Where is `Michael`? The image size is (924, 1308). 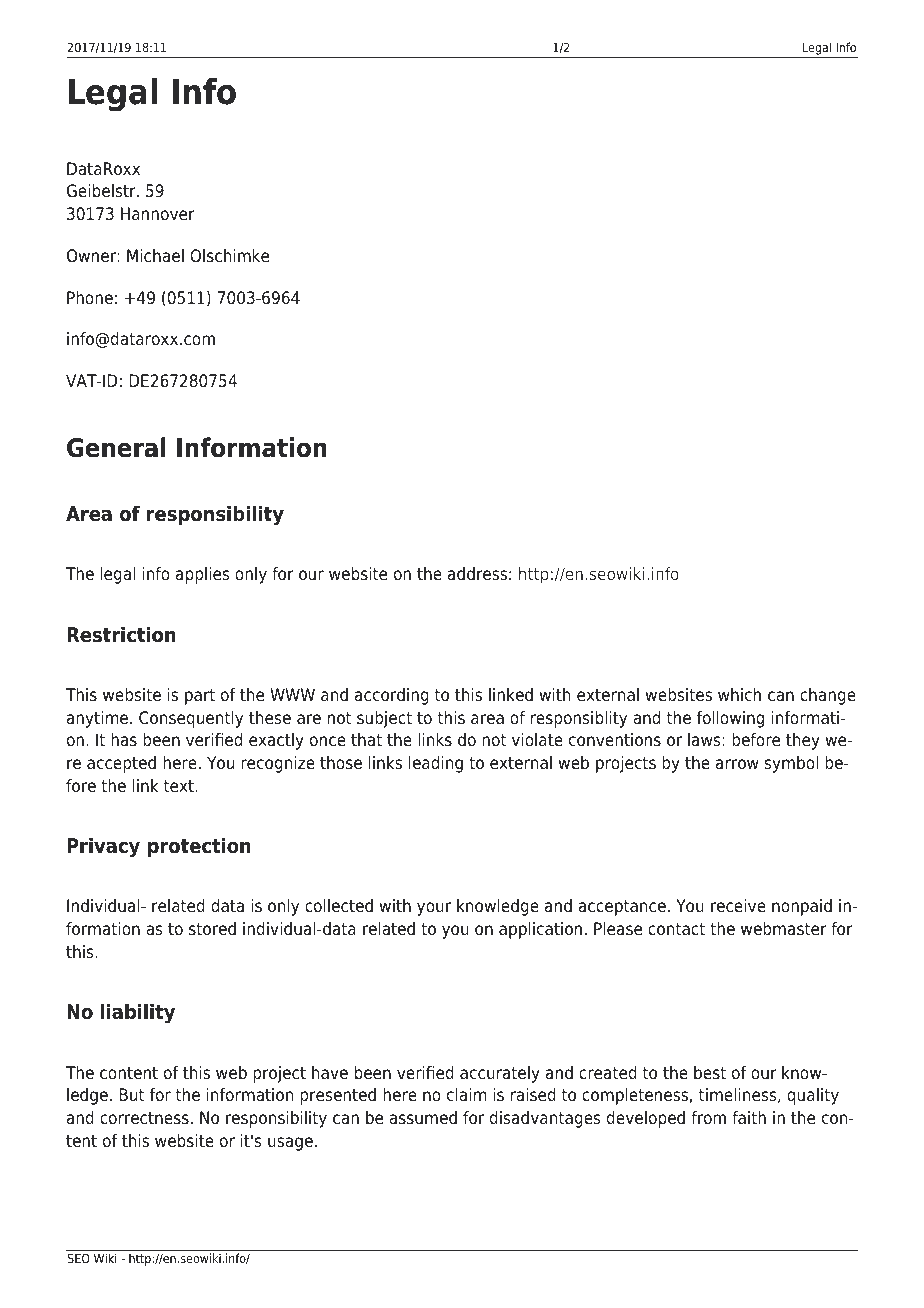 Michael is located at coordinates (155, 256).
